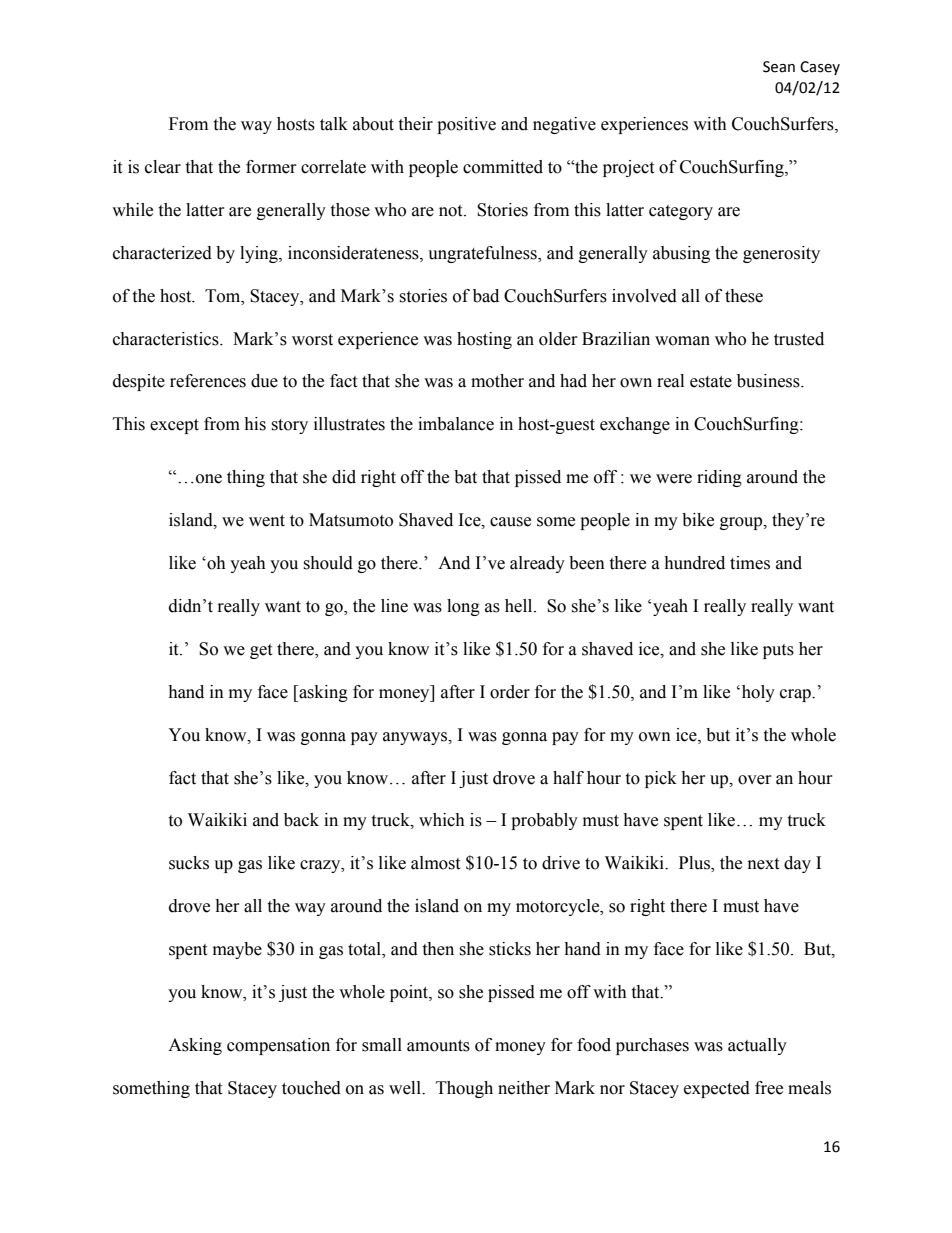 The height and width of the document is (1233, 952). Describe the element at coordinates (779, 67) in the document. I see `Sean` at that location.
